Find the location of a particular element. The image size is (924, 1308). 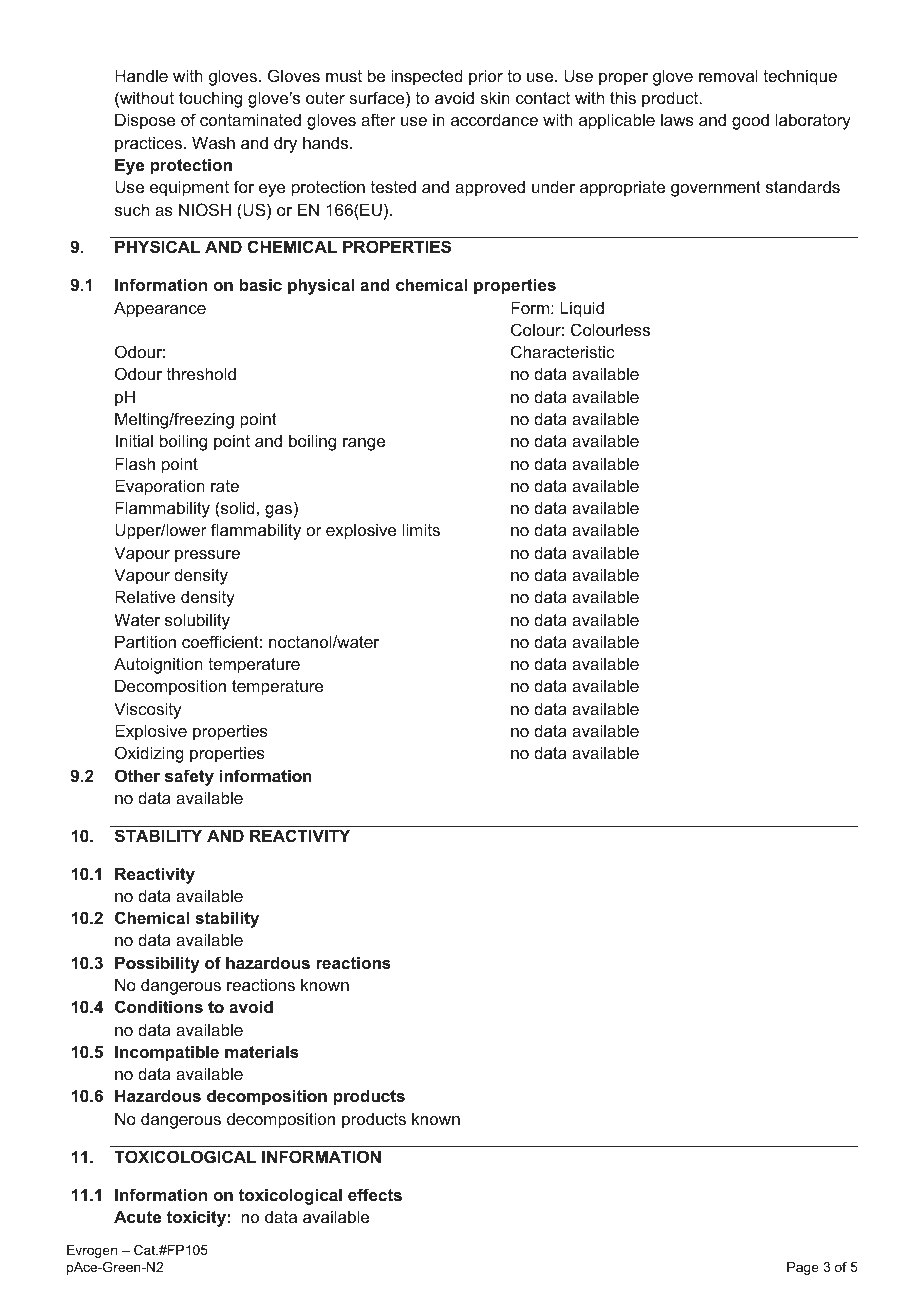

range is located at coordinates (364, 444).
